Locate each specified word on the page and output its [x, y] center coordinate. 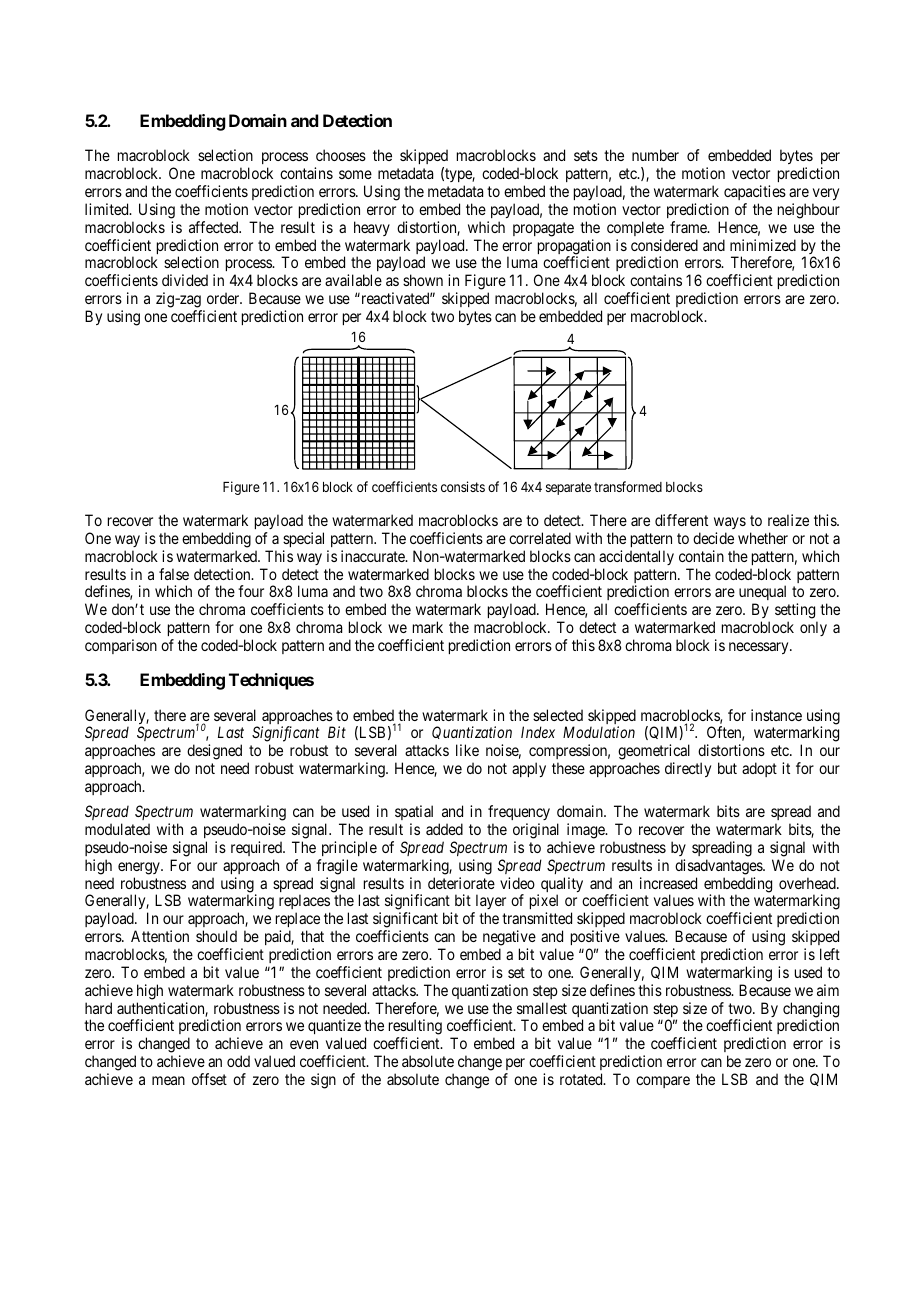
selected [558, 715]
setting [796, 612]
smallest [542, 1008]
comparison [121, 646]
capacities [755, 192]
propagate [543, 229]
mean [168, 1080]
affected [215, 227]
